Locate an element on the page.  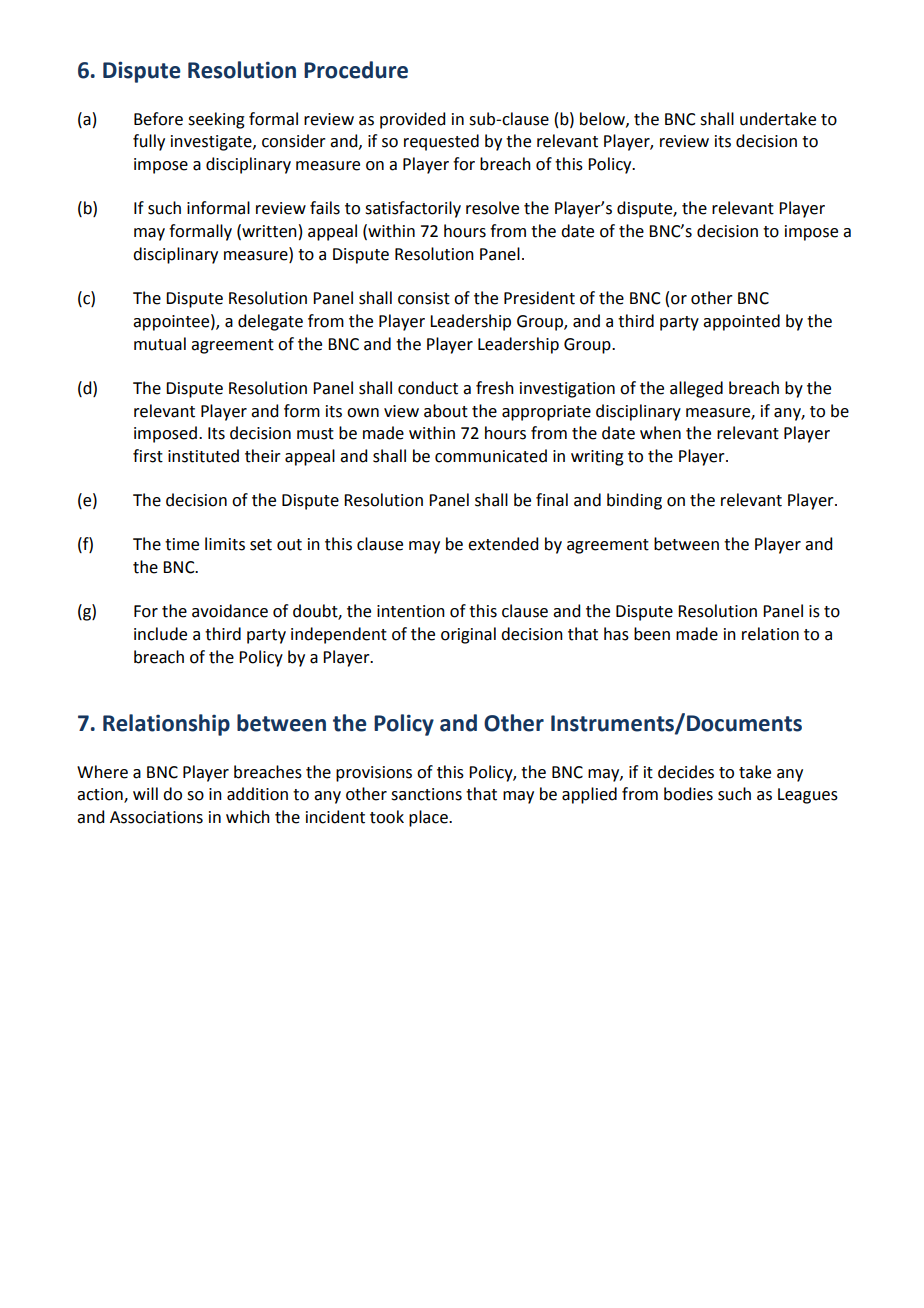
communicated is located at coordinates (491, 456).
